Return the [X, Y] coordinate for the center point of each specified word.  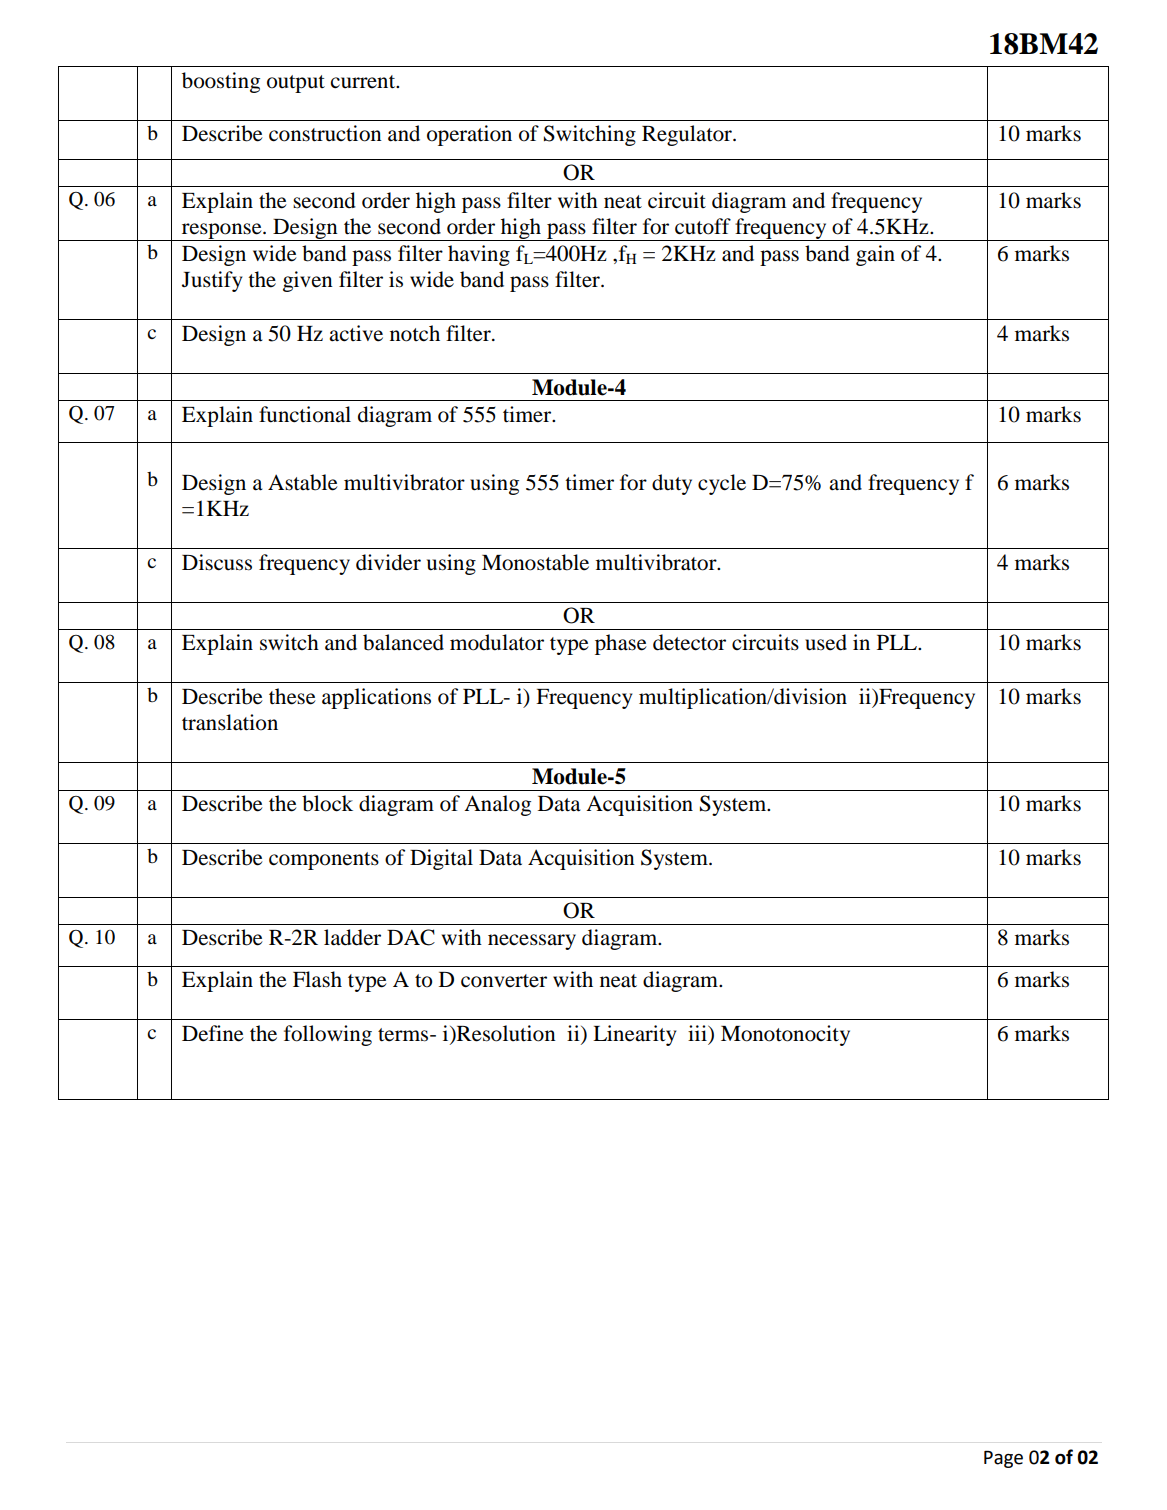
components [324, 861]
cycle [722, 484]
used [826, 642]
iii [698, 1033]
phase [621, 644]
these [292, 696]
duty [672, 484]
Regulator [688, 135]
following [328, 1035]
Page [1003, 1459]
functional [305, 414]
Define [213, 1033]
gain [875, 255]
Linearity [634, 1035]
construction [325, 133]
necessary [532, 942]
